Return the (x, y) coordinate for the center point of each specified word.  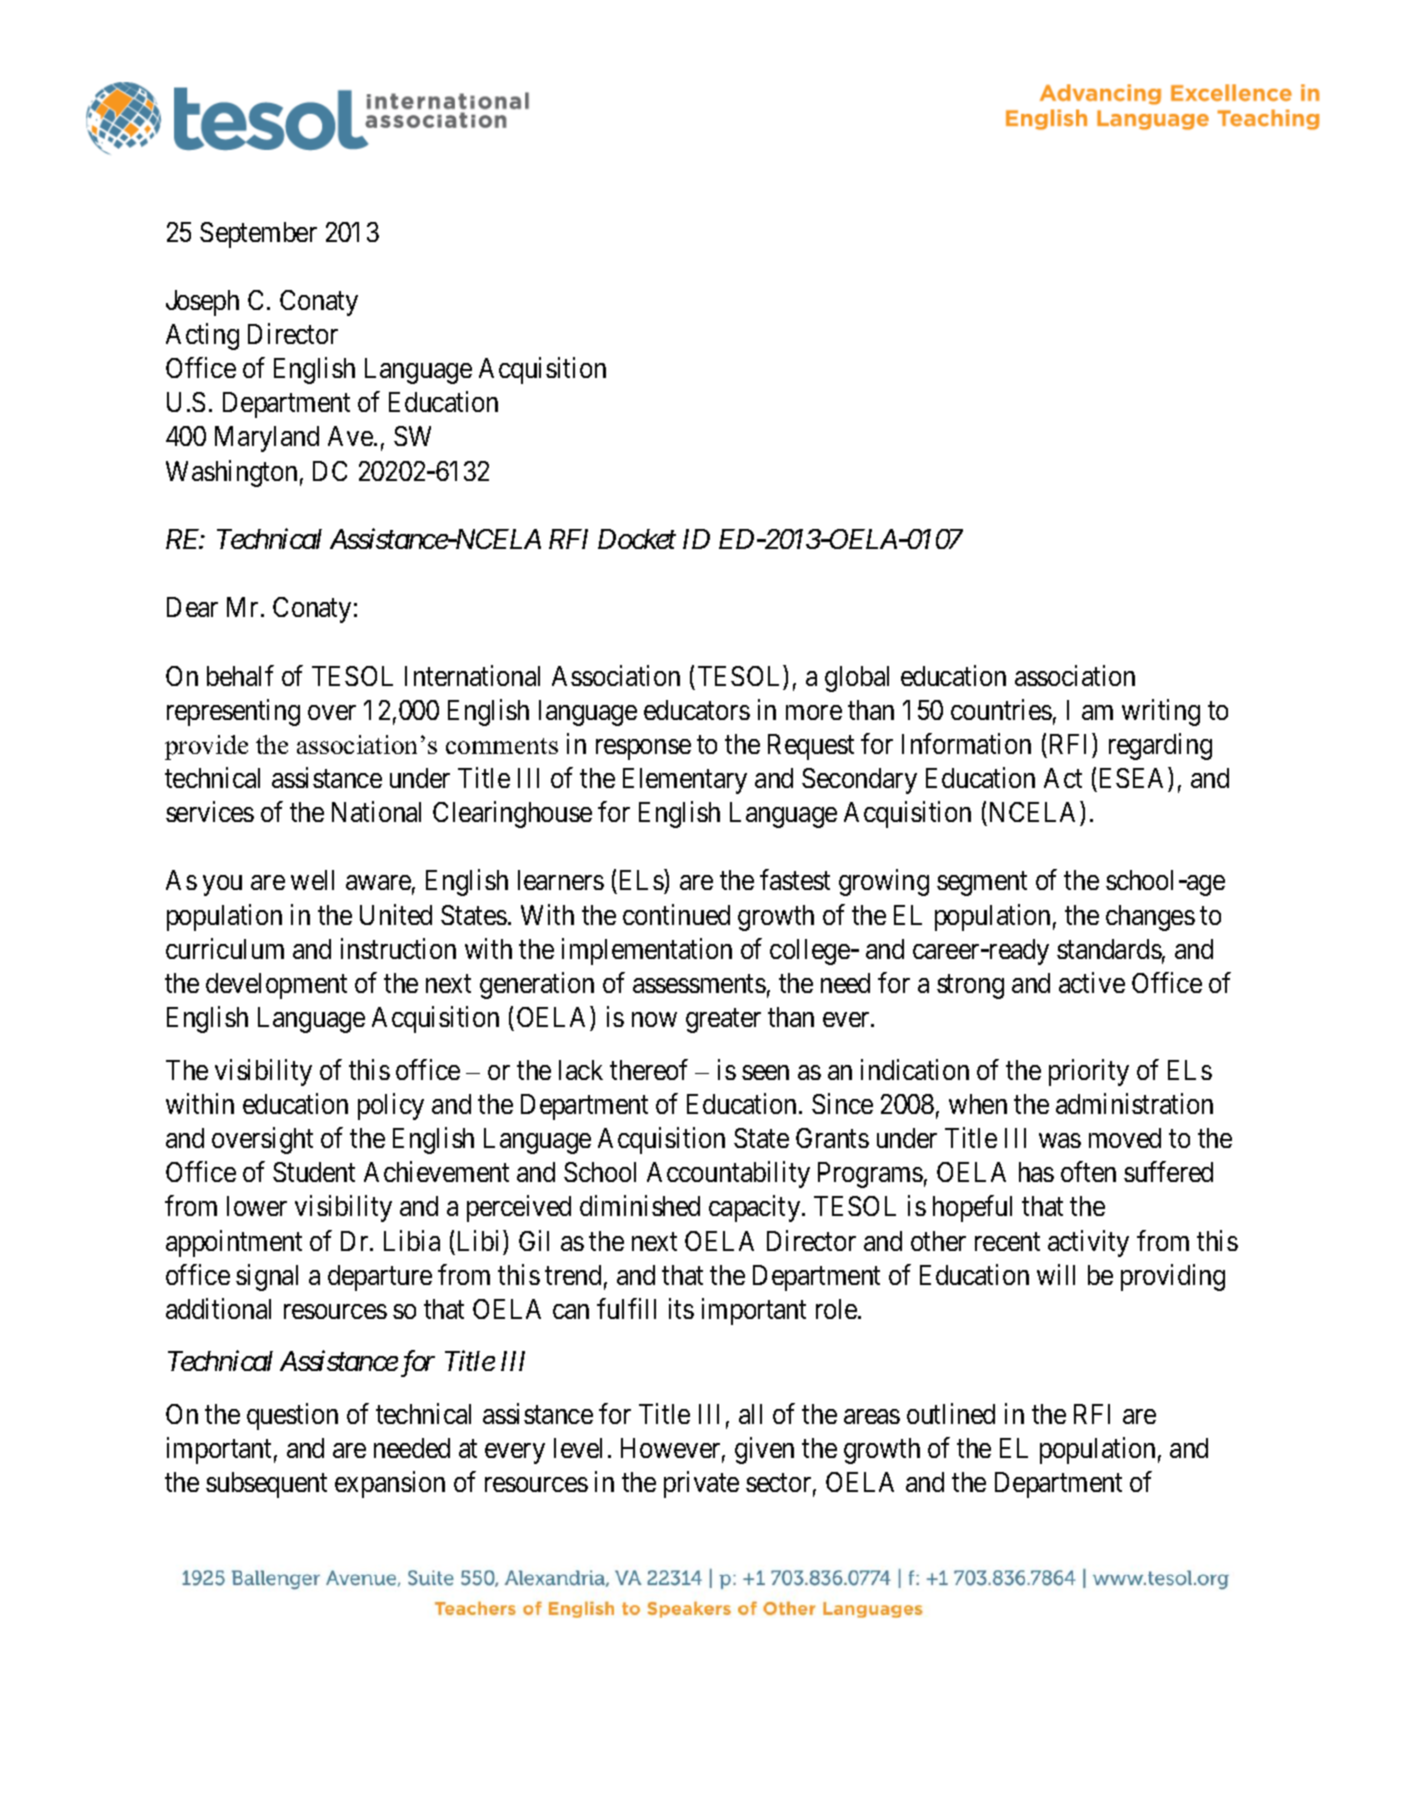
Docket (637, 539)
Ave (351, 436)
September (258, 235)
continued (676, 914)
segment (982, 884)
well (312, 880)
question (292, 1416)
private (701, 1484)
